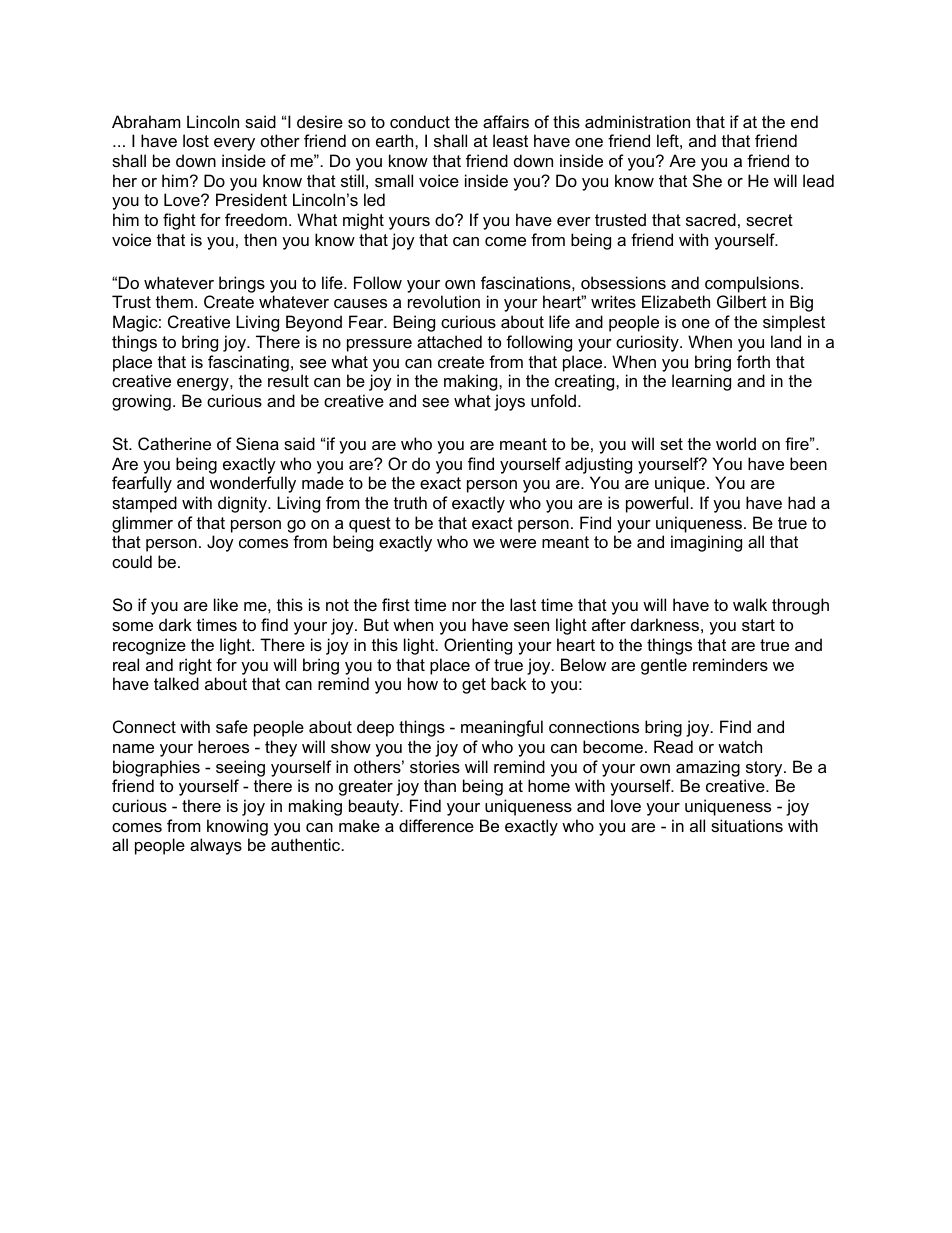 This screenshot has height=1233, width=952. I want to click on lost, so click(196, 140).
